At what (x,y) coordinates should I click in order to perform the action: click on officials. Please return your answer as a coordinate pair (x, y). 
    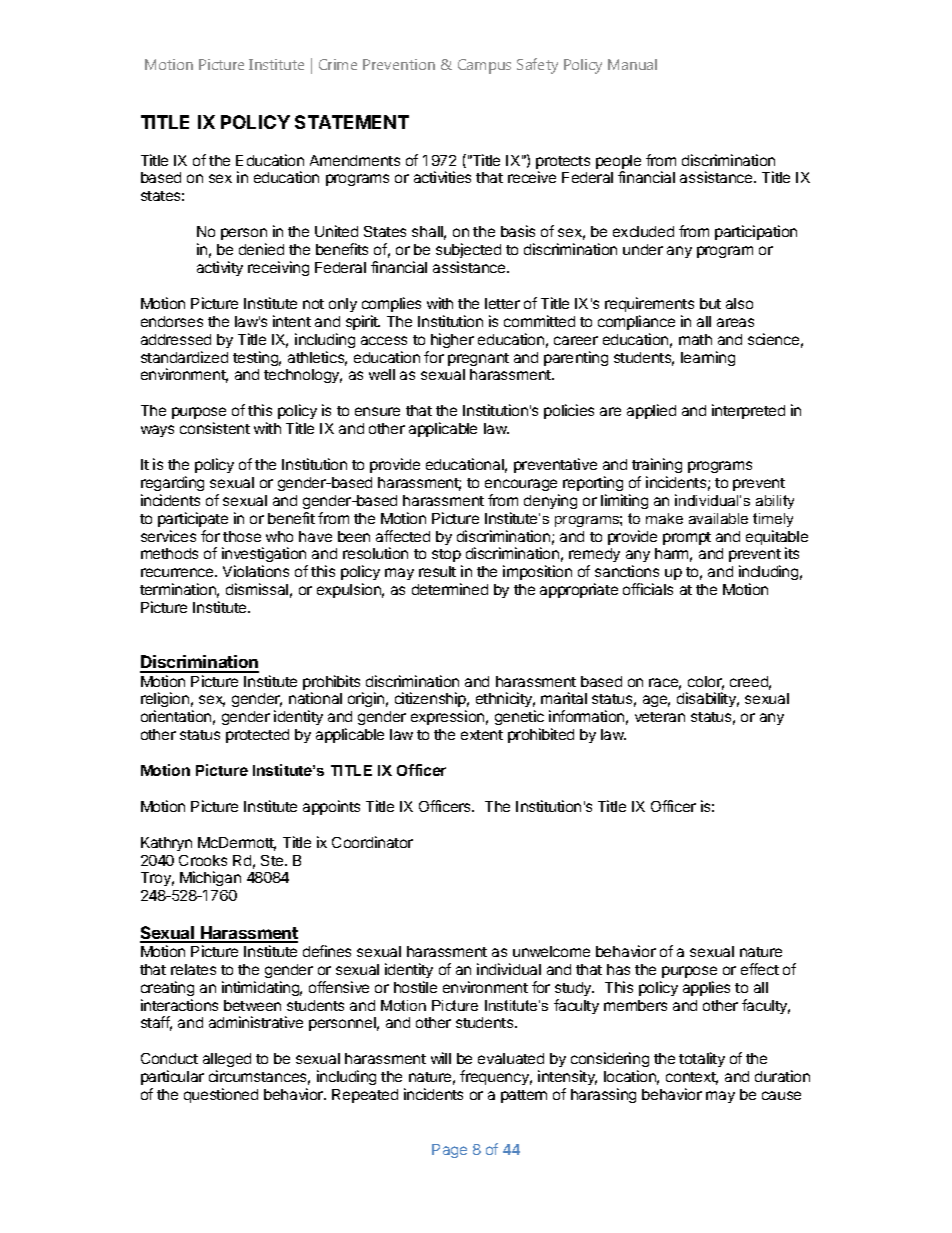
    Looking at the image, I should click on (648, 589).
